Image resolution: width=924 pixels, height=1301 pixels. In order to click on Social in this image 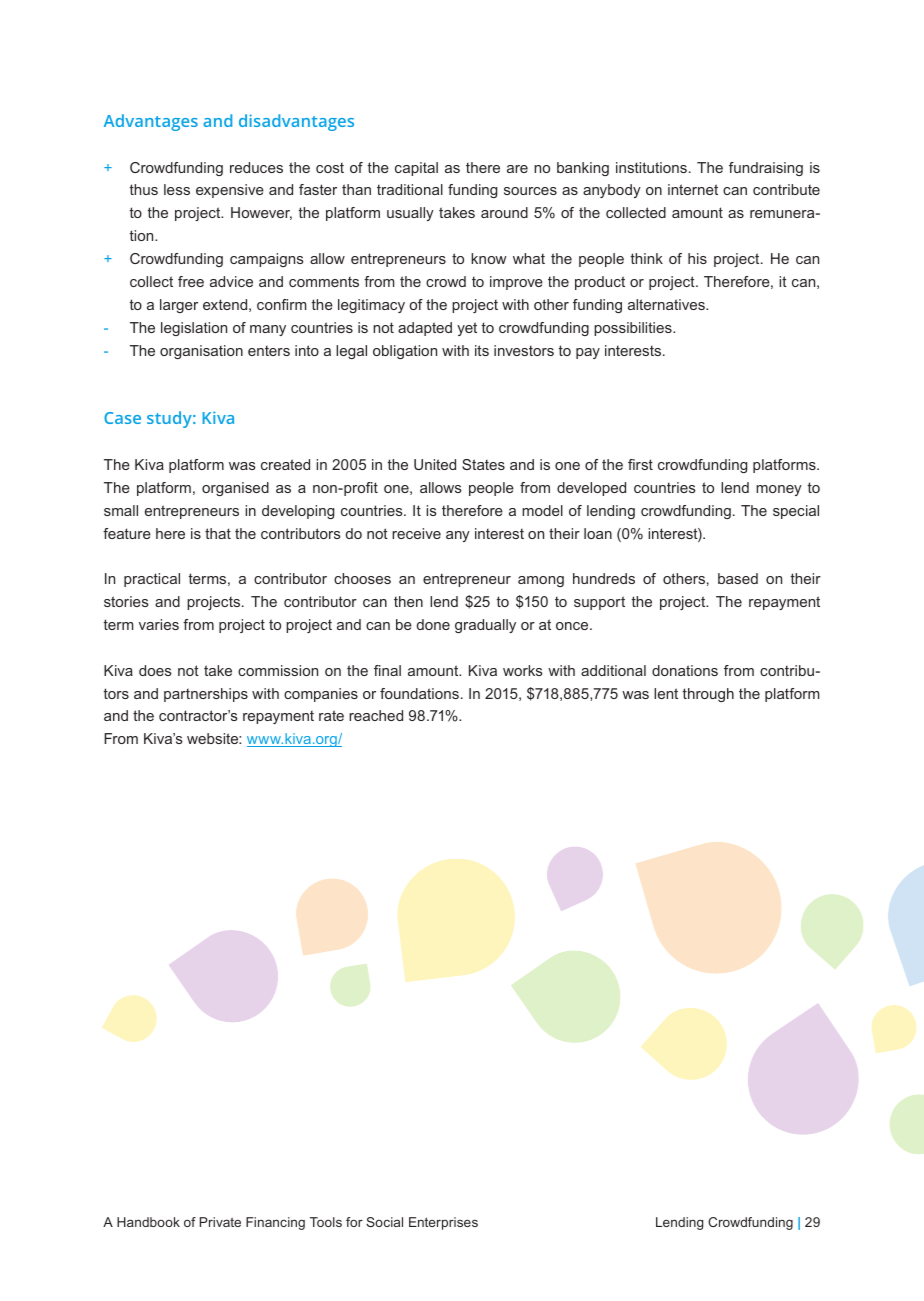, I will do `click(384, 1222)`.
